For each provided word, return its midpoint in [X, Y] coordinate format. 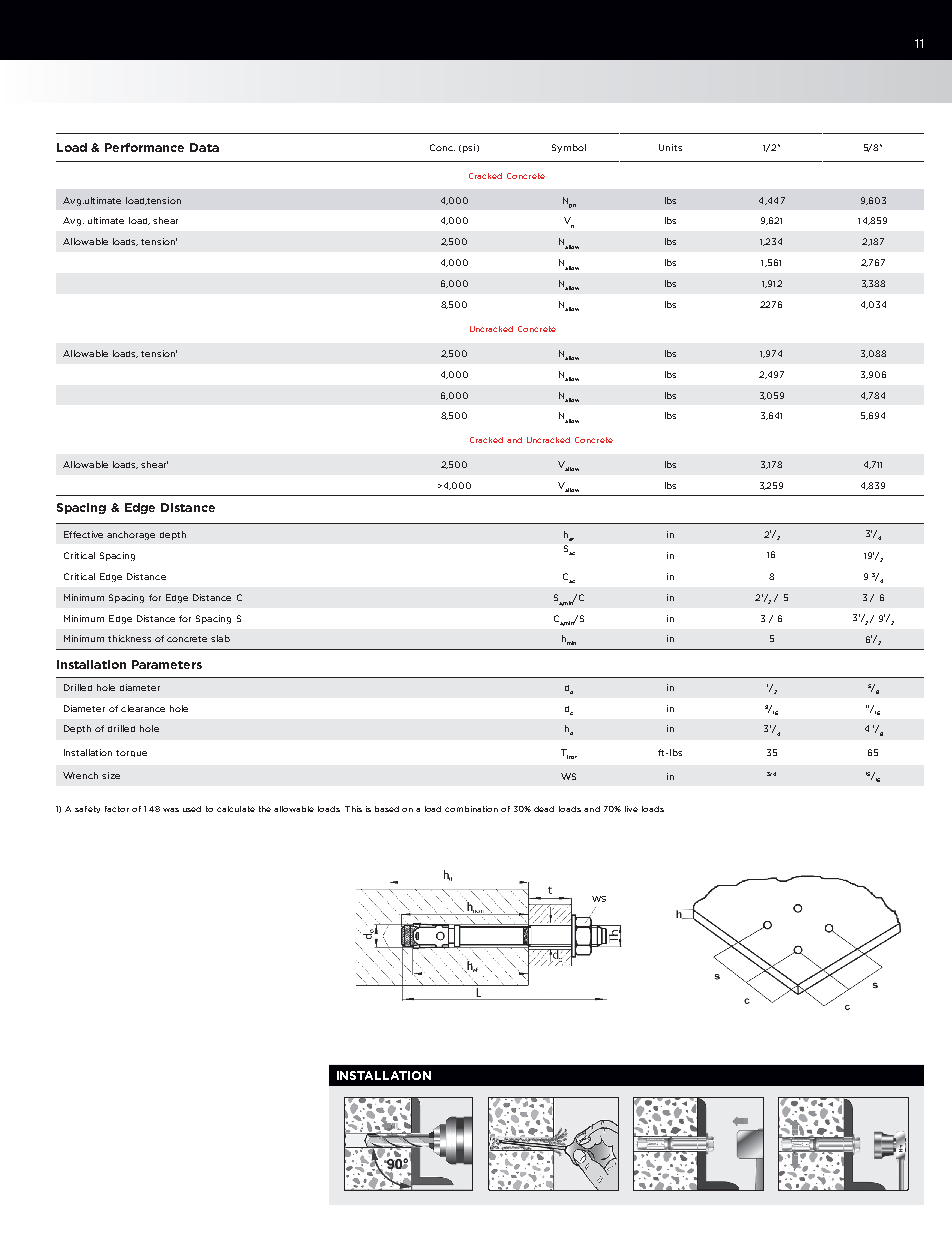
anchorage [131, 535]
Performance [144, 147]
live [631, 809]
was [171, 810]
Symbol [569, 148]
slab [220, 638]
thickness [129, 638]
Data [204, 147]
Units [670, 147]
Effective [83, 534]
